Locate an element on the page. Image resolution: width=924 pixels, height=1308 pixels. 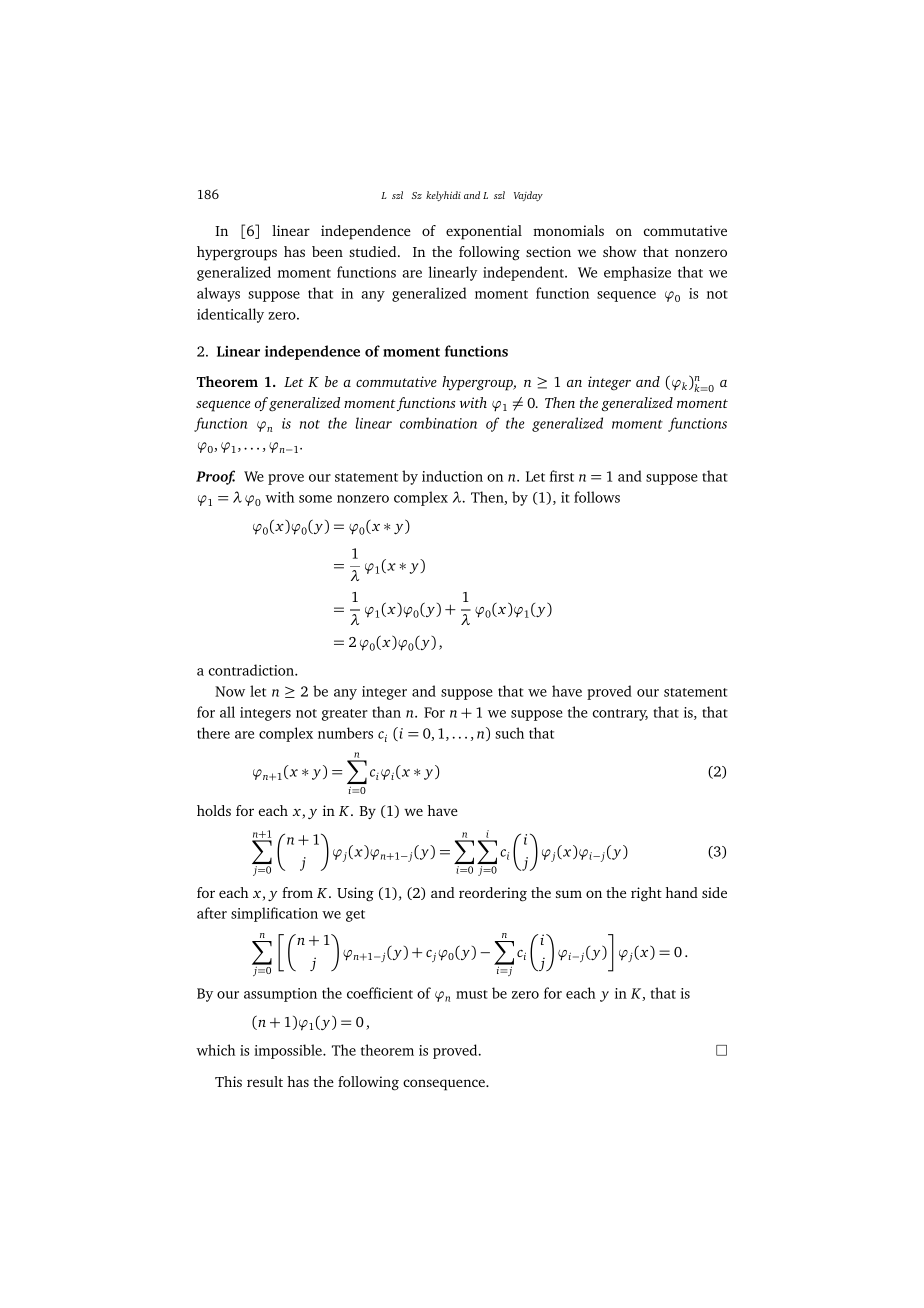
must is located at coordinates (472, 994).
